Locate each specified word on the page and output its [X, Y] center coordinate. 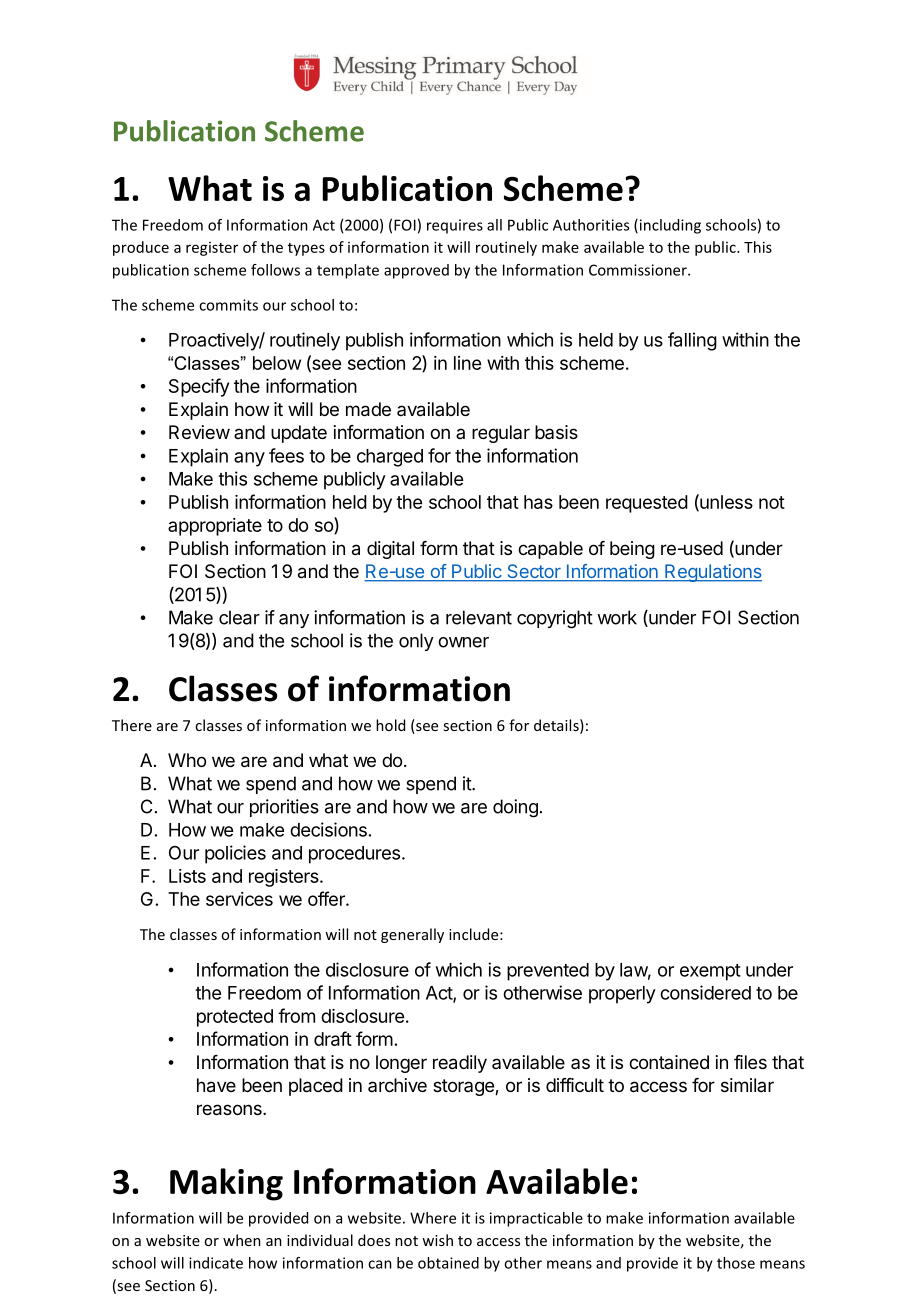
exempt [710, 972]
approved [416, 271]
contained [669, 1062]
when [242, 1240]
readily [460, 1064]
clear [239, 617]
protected [235, 1018]
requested [647, 504]
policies [235, 854]
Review [199, 432]
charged [390, 458]
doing [515, 808]
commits [228, 305]
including [669, 226]
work [617, 617]
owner [463, 642]
